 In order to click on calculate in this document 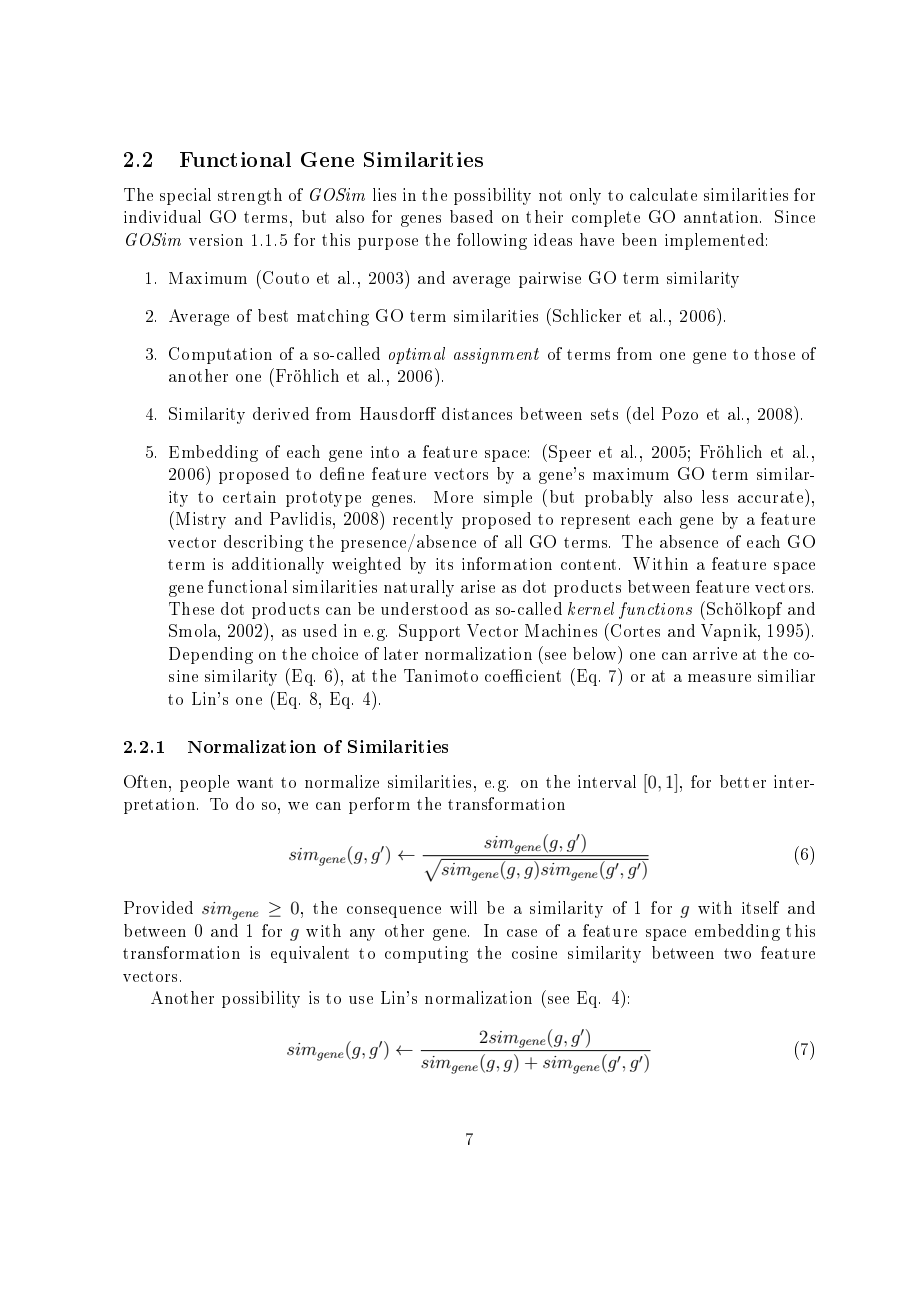, I will do `click(663, 194)`.
